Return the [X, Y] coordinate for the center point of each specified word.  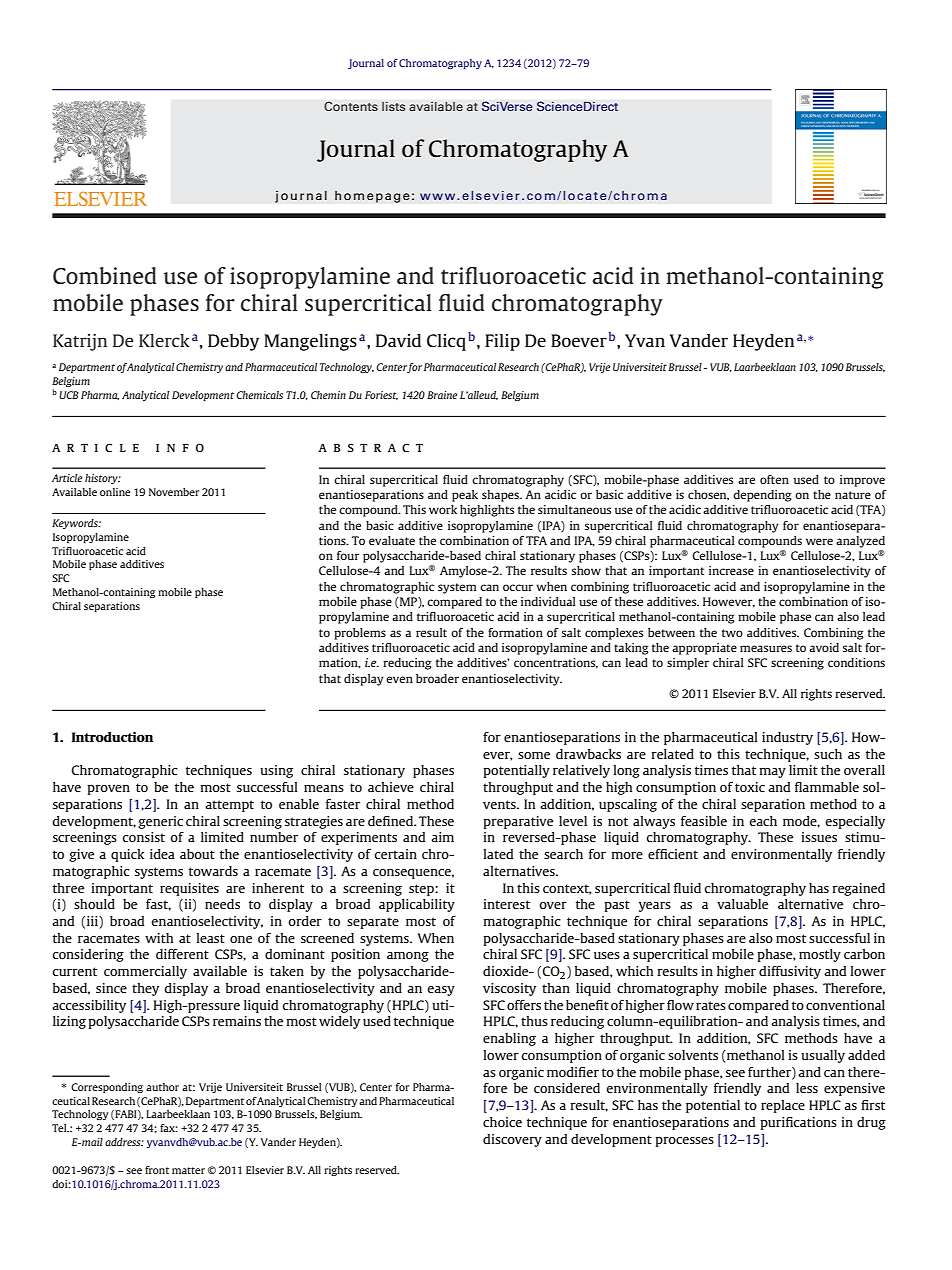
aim [442, 837]
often [774, 479]
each [763, 821]
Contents [351, 106]
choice [502, 1122]
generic [160, 822]
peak [465, 496]
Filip [502, 342]
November [174, 492]
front [157, 1170]
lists [394, 106]
